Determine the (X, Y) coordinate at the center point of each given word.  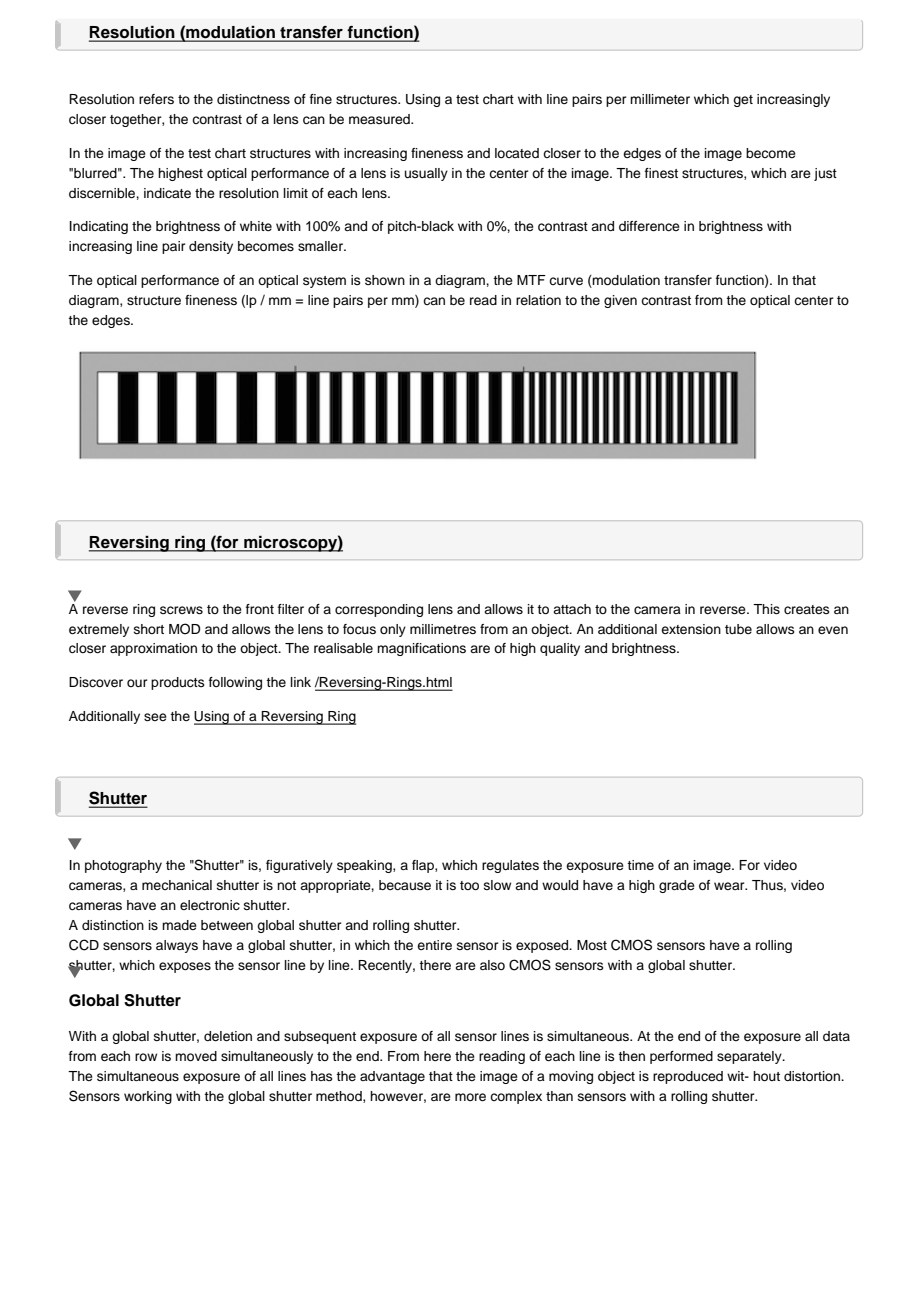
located (517, 153)
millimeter (660, 99)
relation (538, 300)
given (620, 301)
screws (181, 610)
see (155, 717)
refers (156, 99)
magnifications (421, 649)
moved (196, 1056)
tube (738, 629)
